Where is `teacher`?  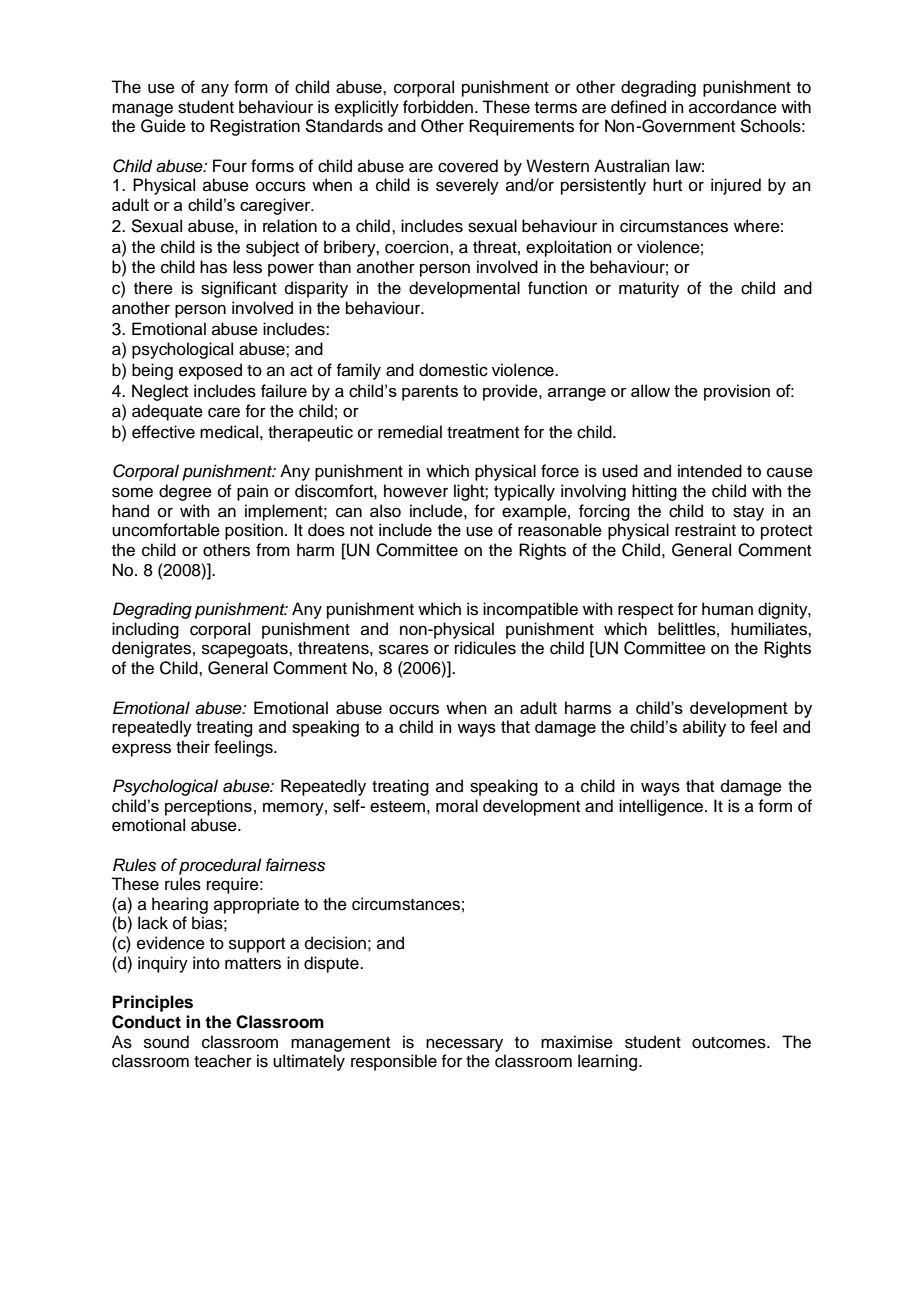
teacher is located at coordinates (223, 1061).
